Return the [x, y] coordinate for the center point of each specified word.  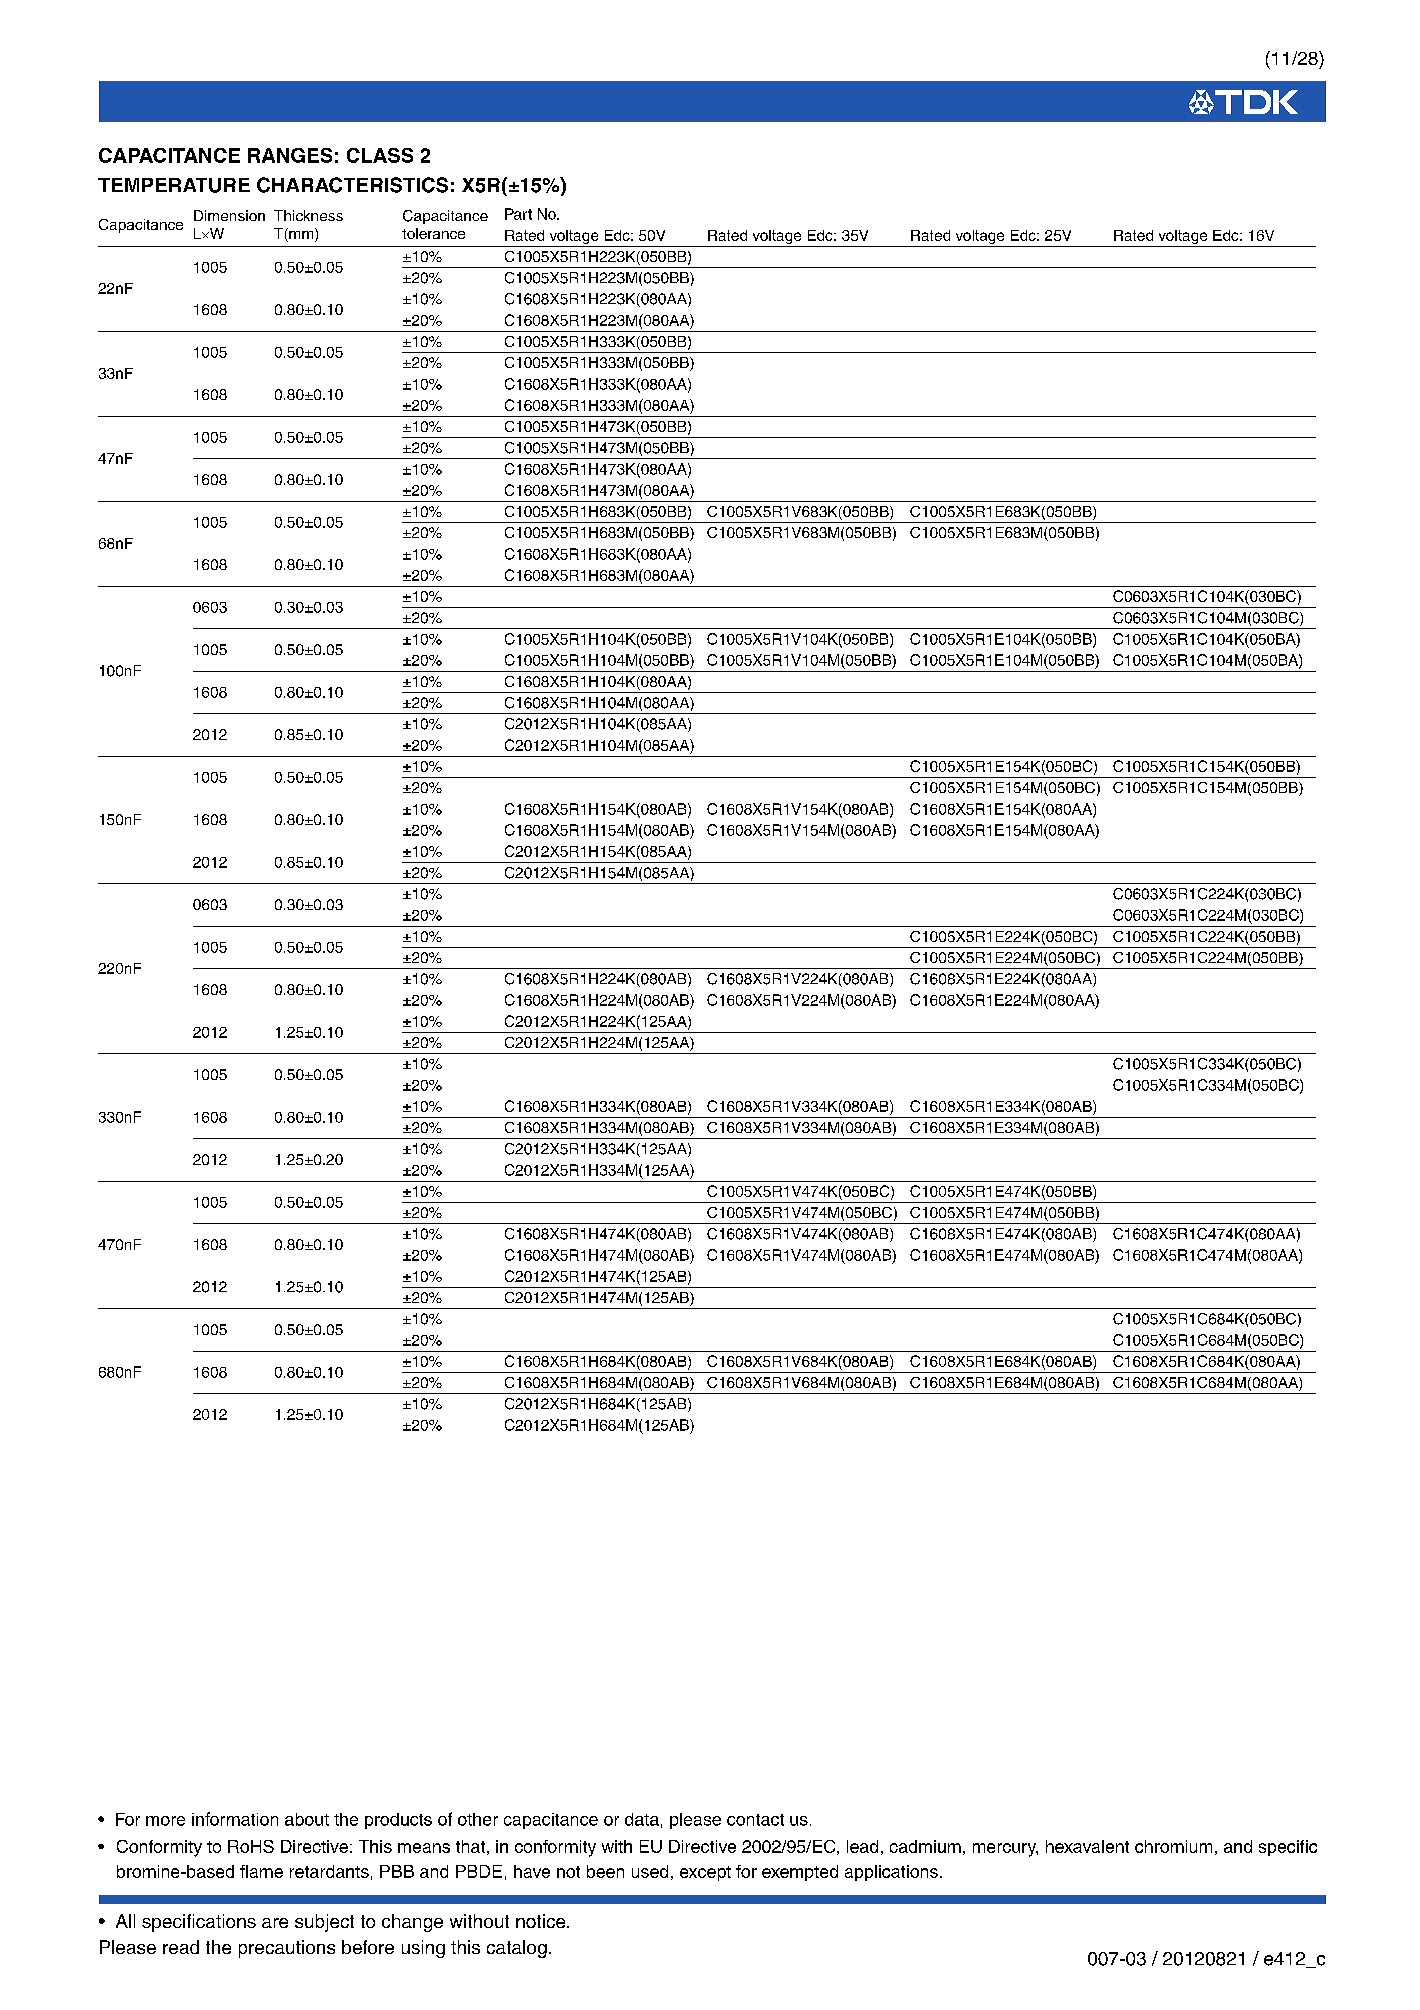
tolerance [433, 233]
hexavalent [1087, 1846]
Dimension [229, 215]
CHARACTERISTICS [352, 185]
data [642, 1819]
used [650, 1871]
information [235, 1819]
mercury [1005, 1850]
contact [755, 1820]
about [307, 1819]
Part [518, 214]
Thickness [308, 215]
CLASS [380, 155]
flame [261, 1871]
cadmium [925, 1846]
